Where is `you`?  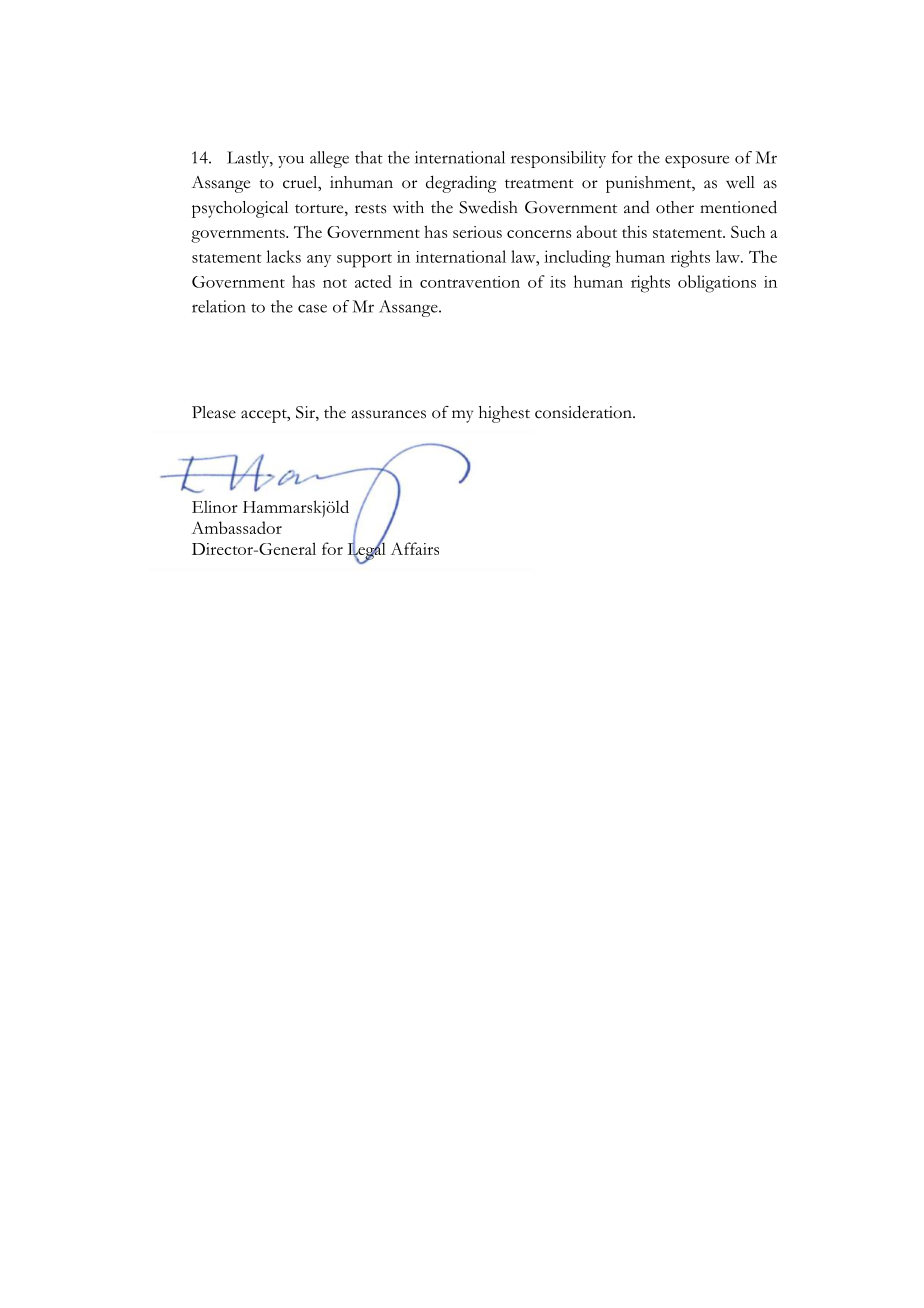 you is located at coordinates (291, 161).
